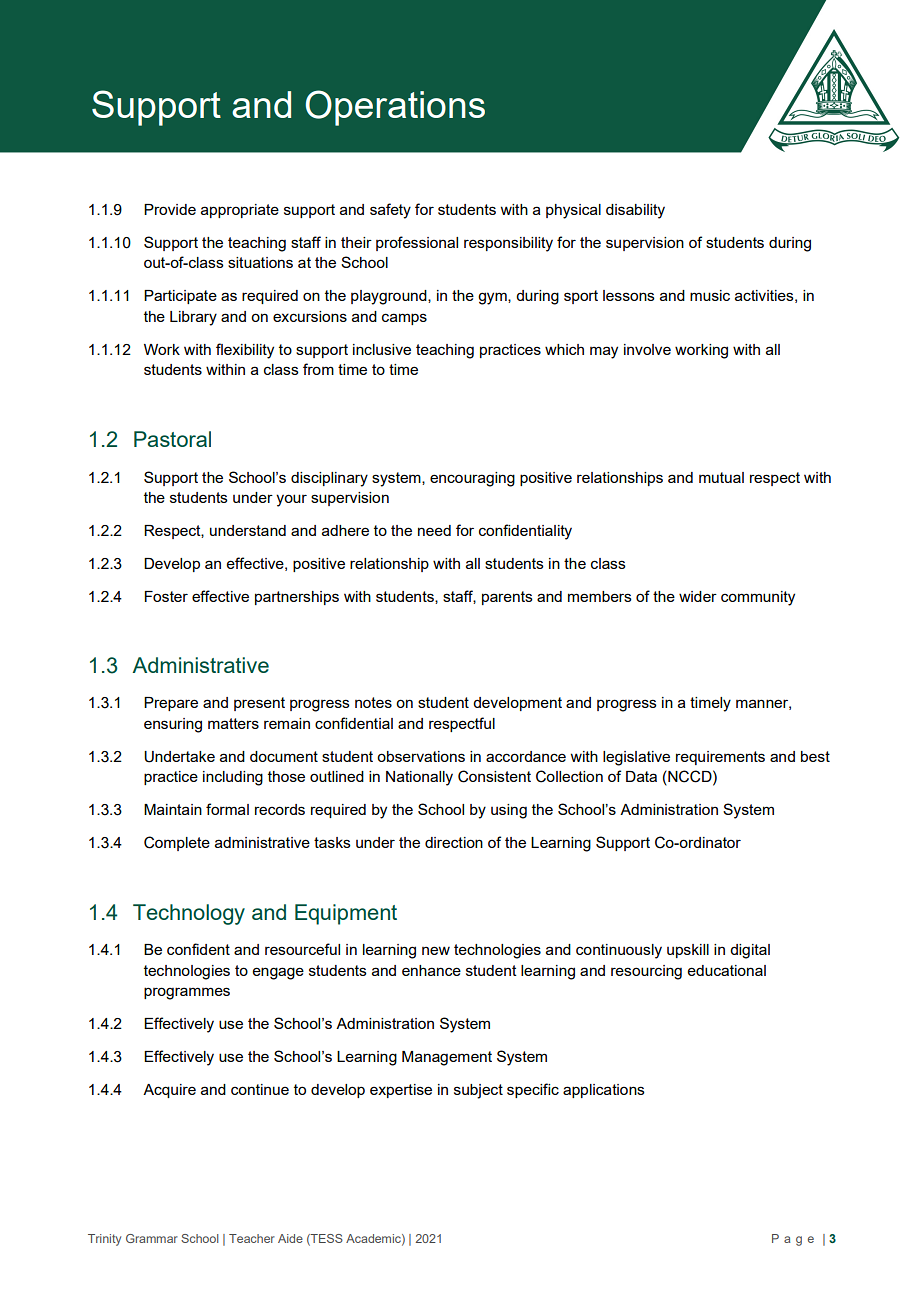  I want to click on Grammar, so click(152, 1238).
